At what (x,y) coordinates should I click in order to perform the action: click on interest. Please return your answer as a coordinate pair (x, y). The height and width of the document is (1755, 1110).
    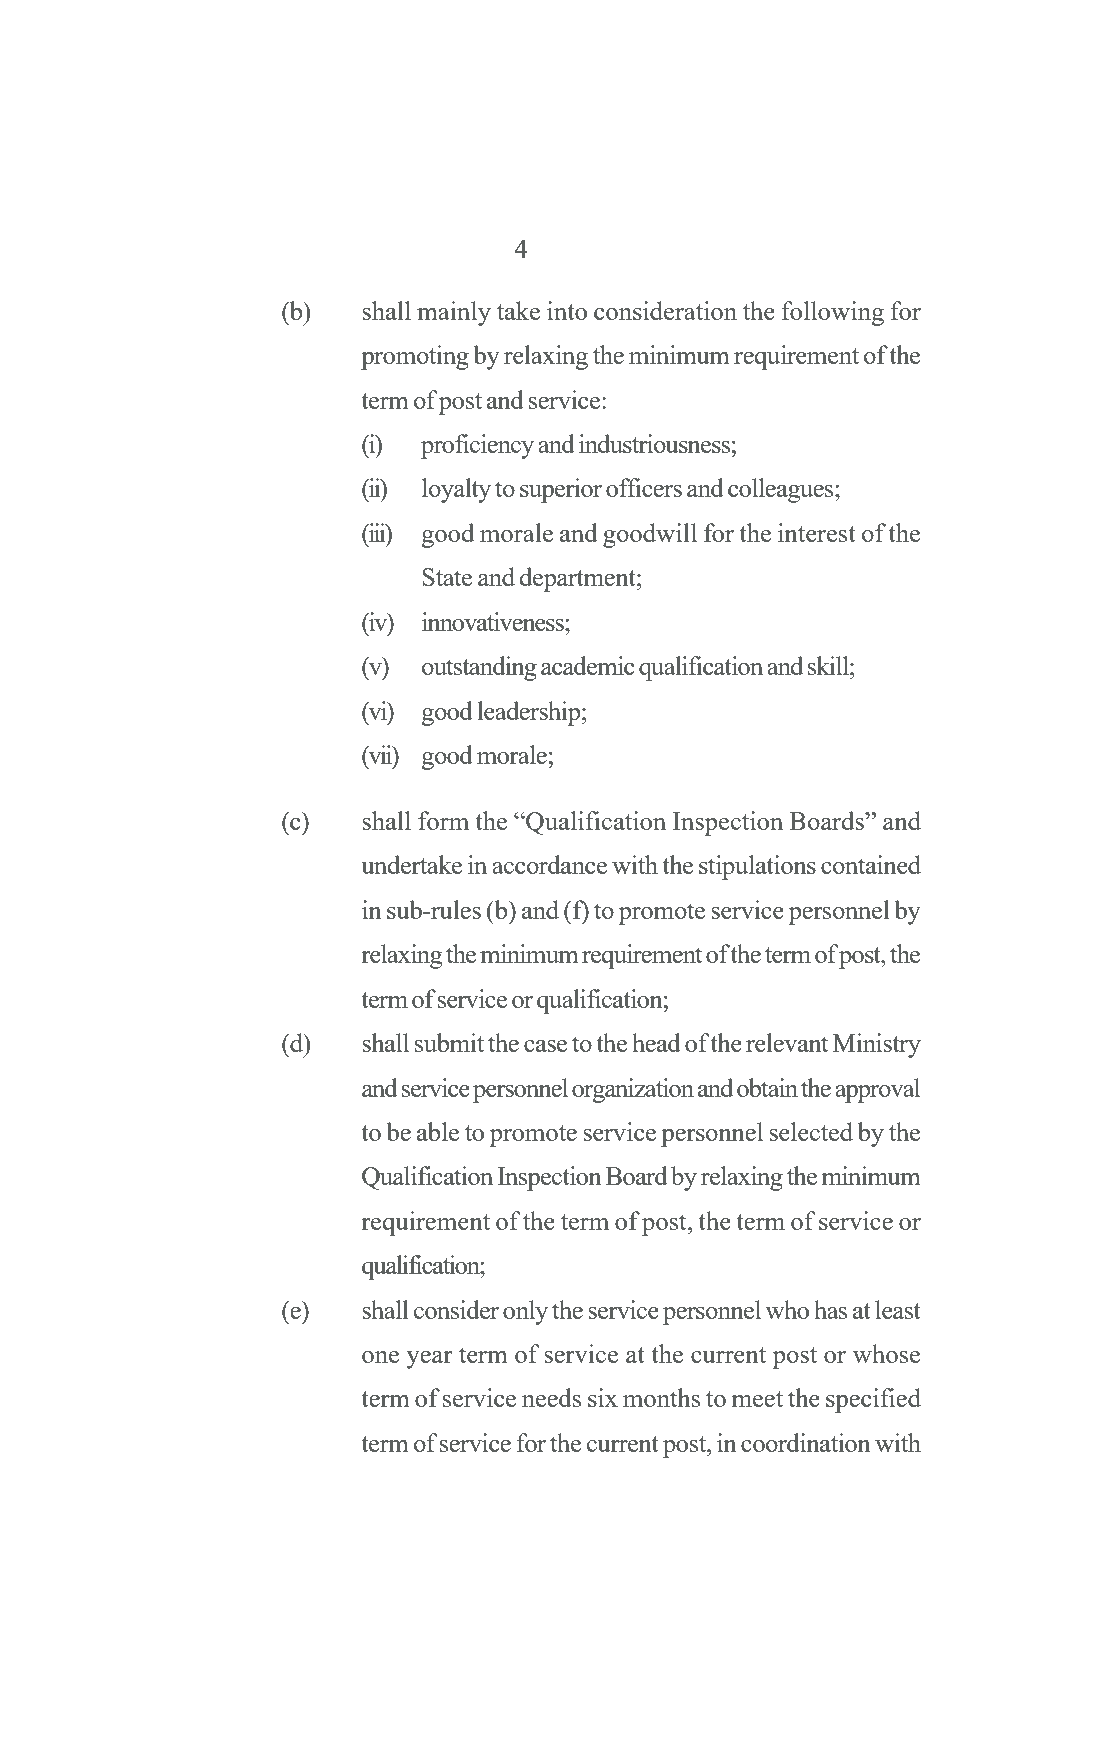
    Looking at the image, I should click on (817, 532).
